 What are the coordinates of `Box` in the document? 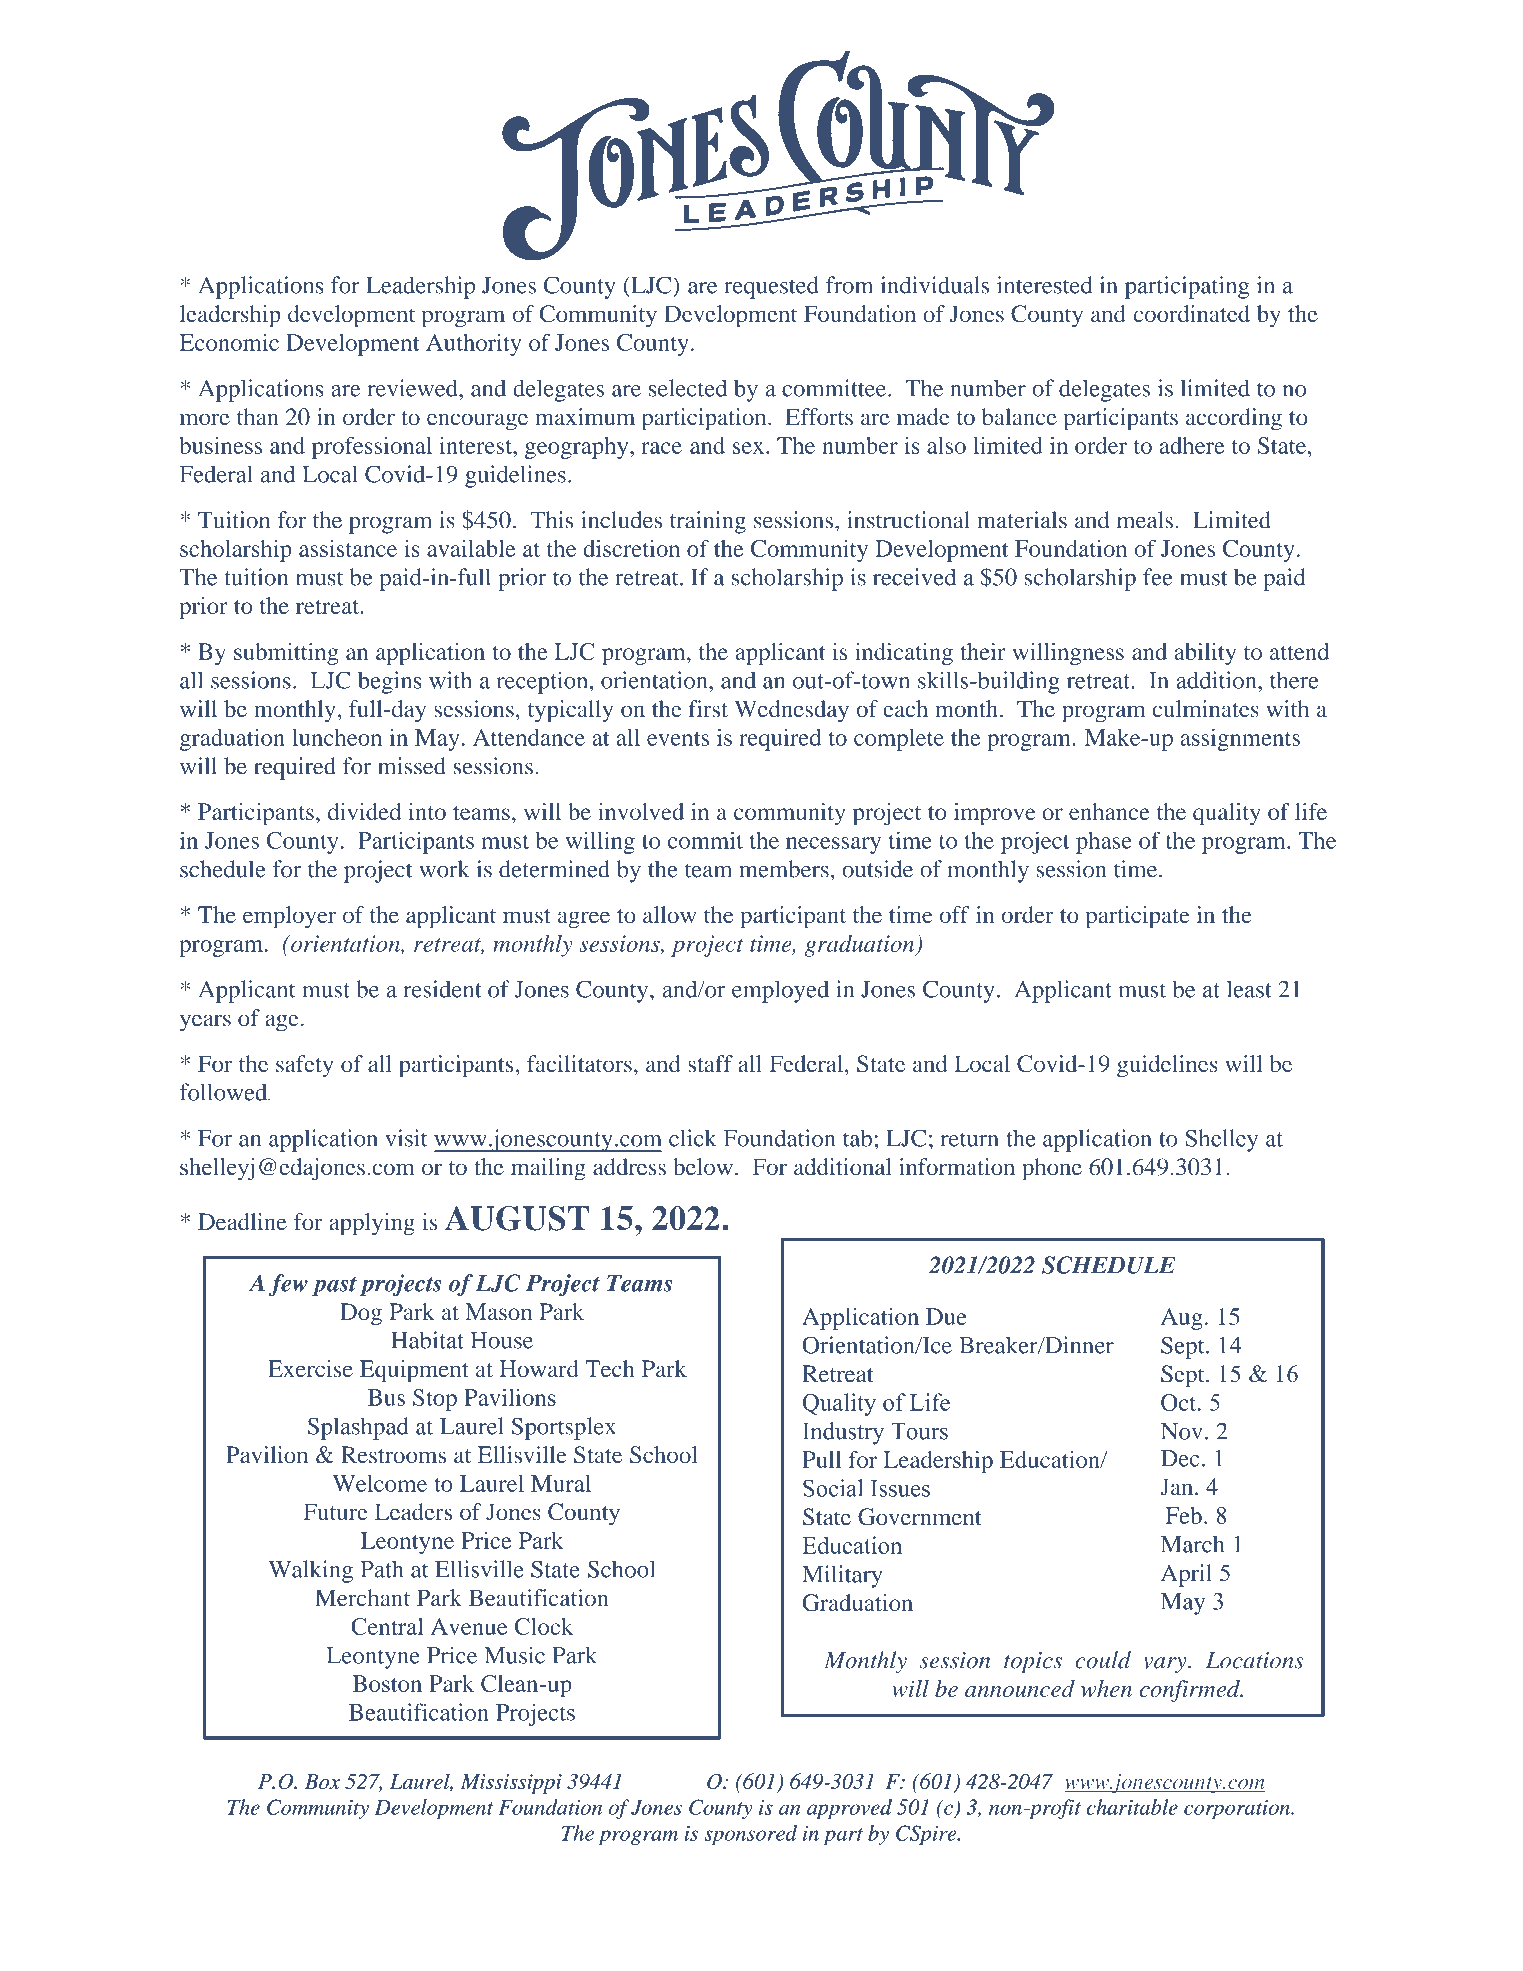 It's located at (322, 1781).
